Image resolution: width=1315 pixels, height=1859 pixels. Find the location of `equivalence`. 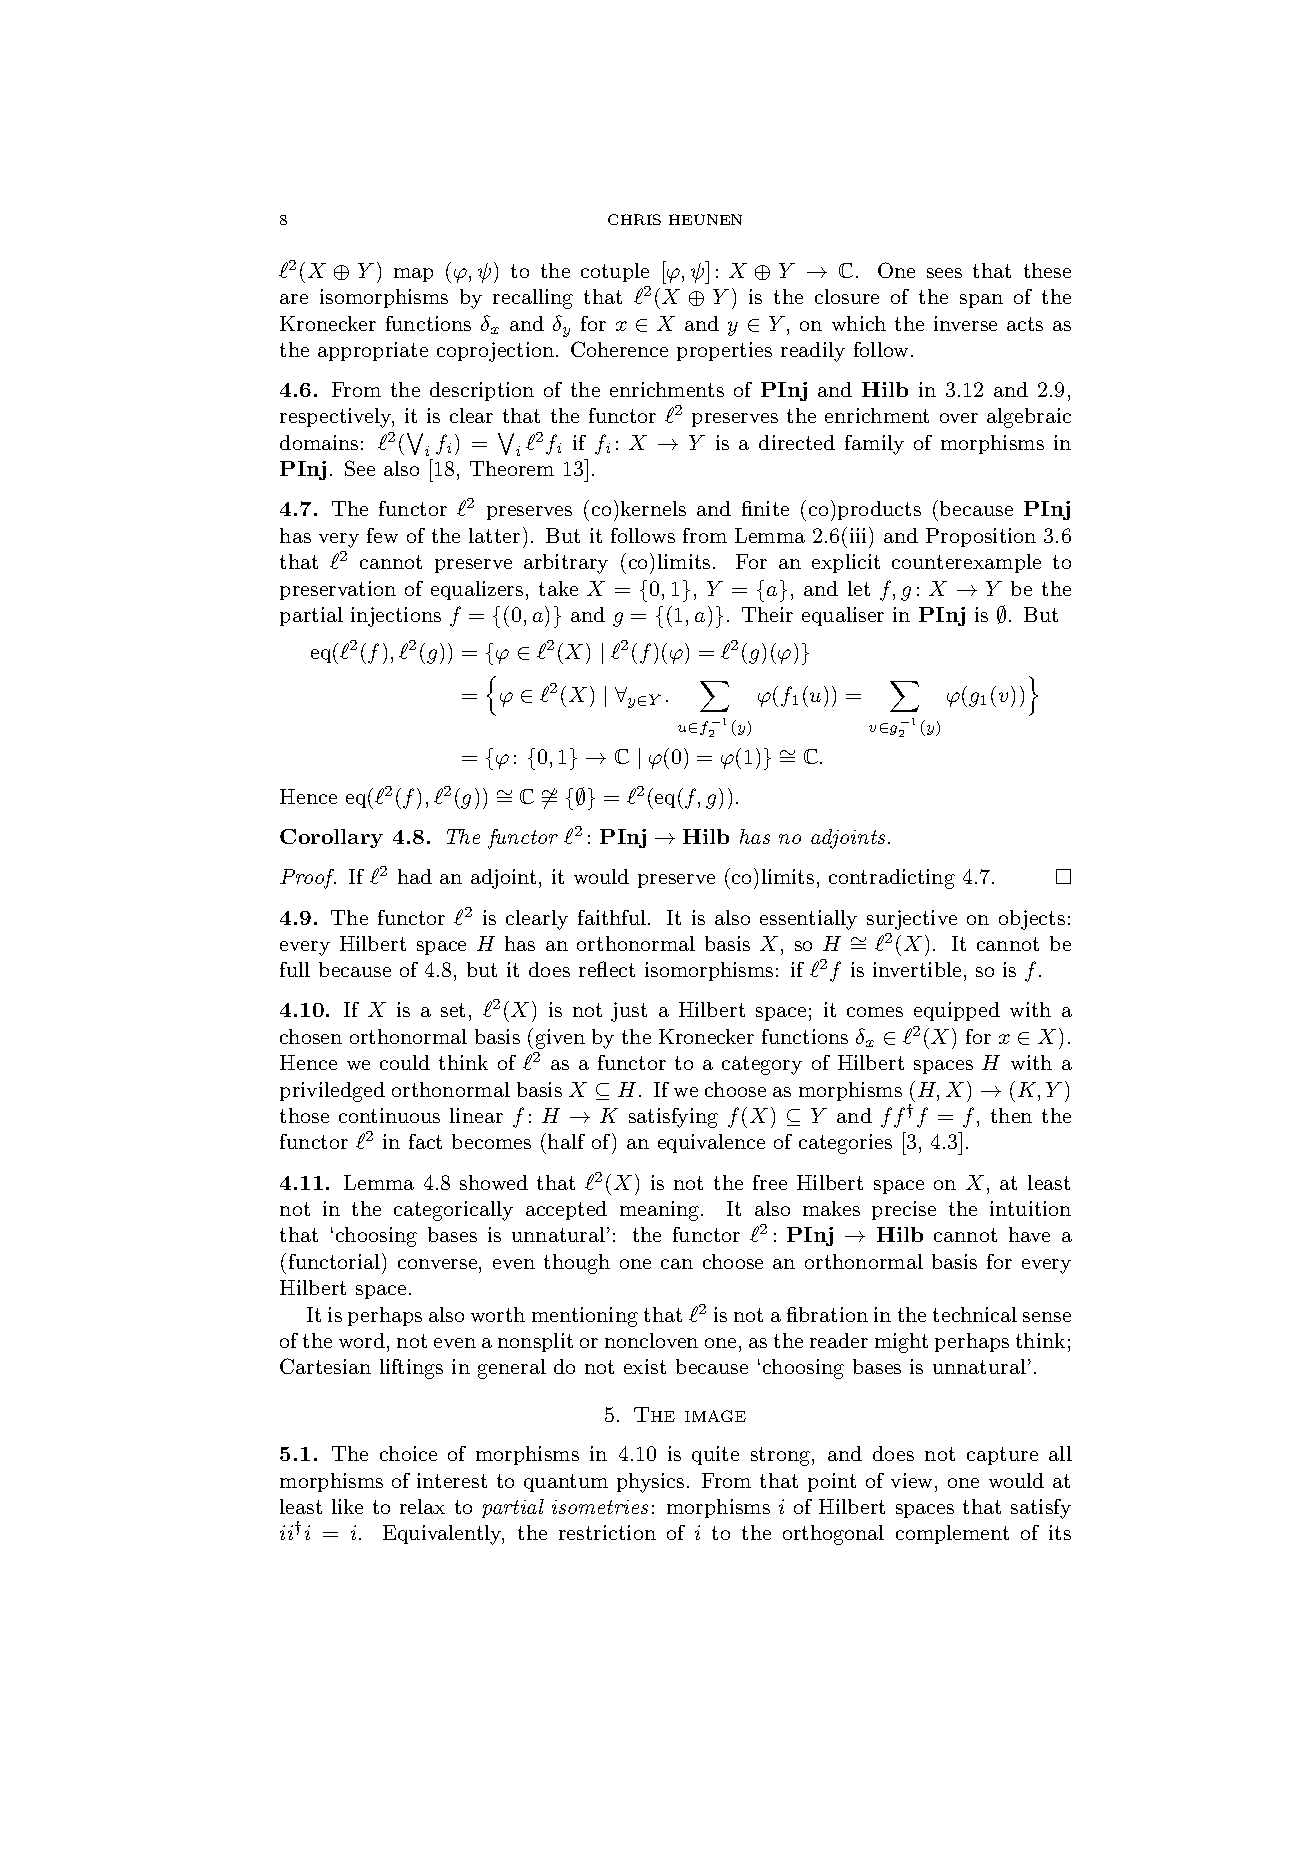

equivalence is located at coordinates (711, 1143).
